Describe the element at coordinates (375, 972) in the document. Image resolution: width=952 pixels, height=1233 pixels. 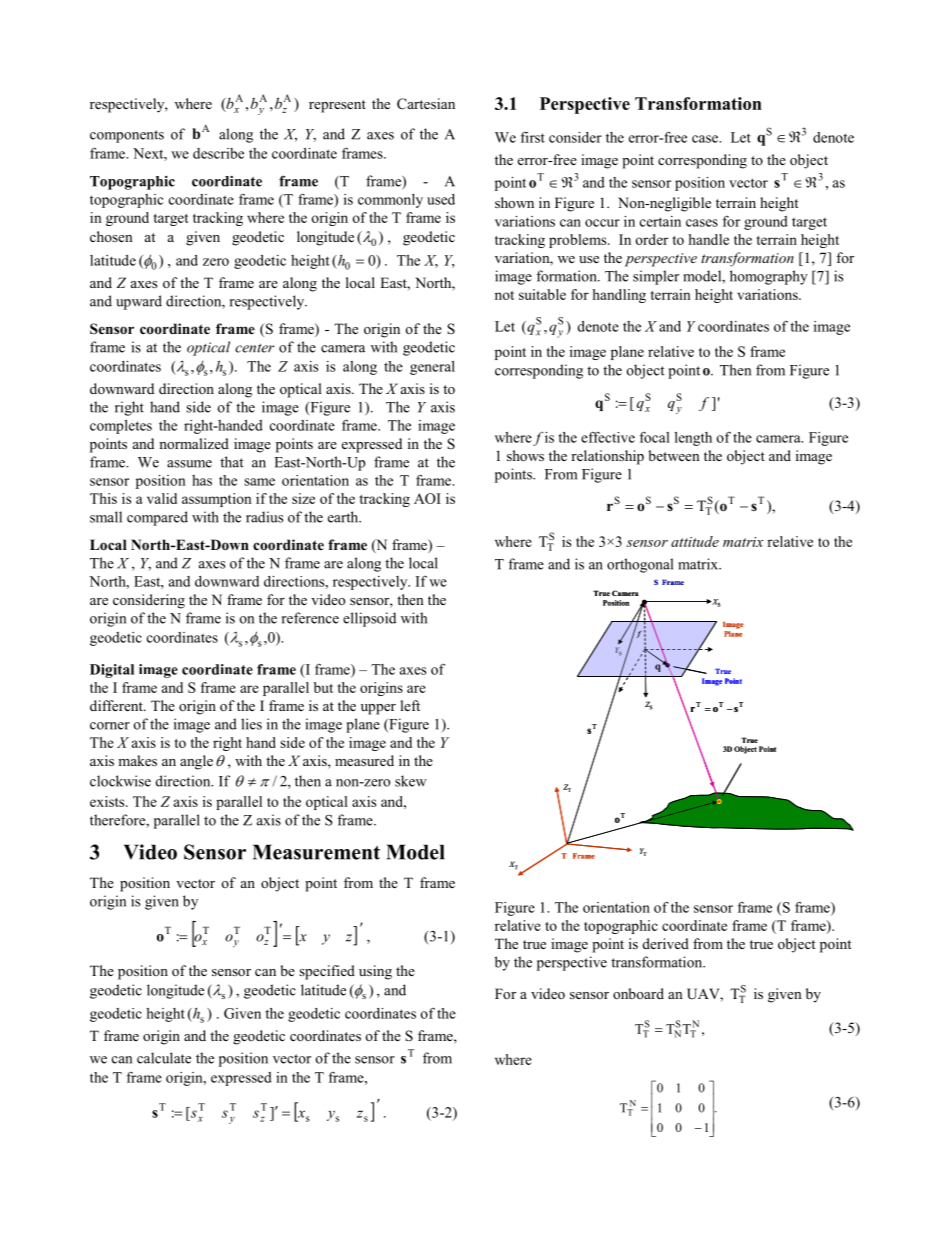
I see `using` at that location.
